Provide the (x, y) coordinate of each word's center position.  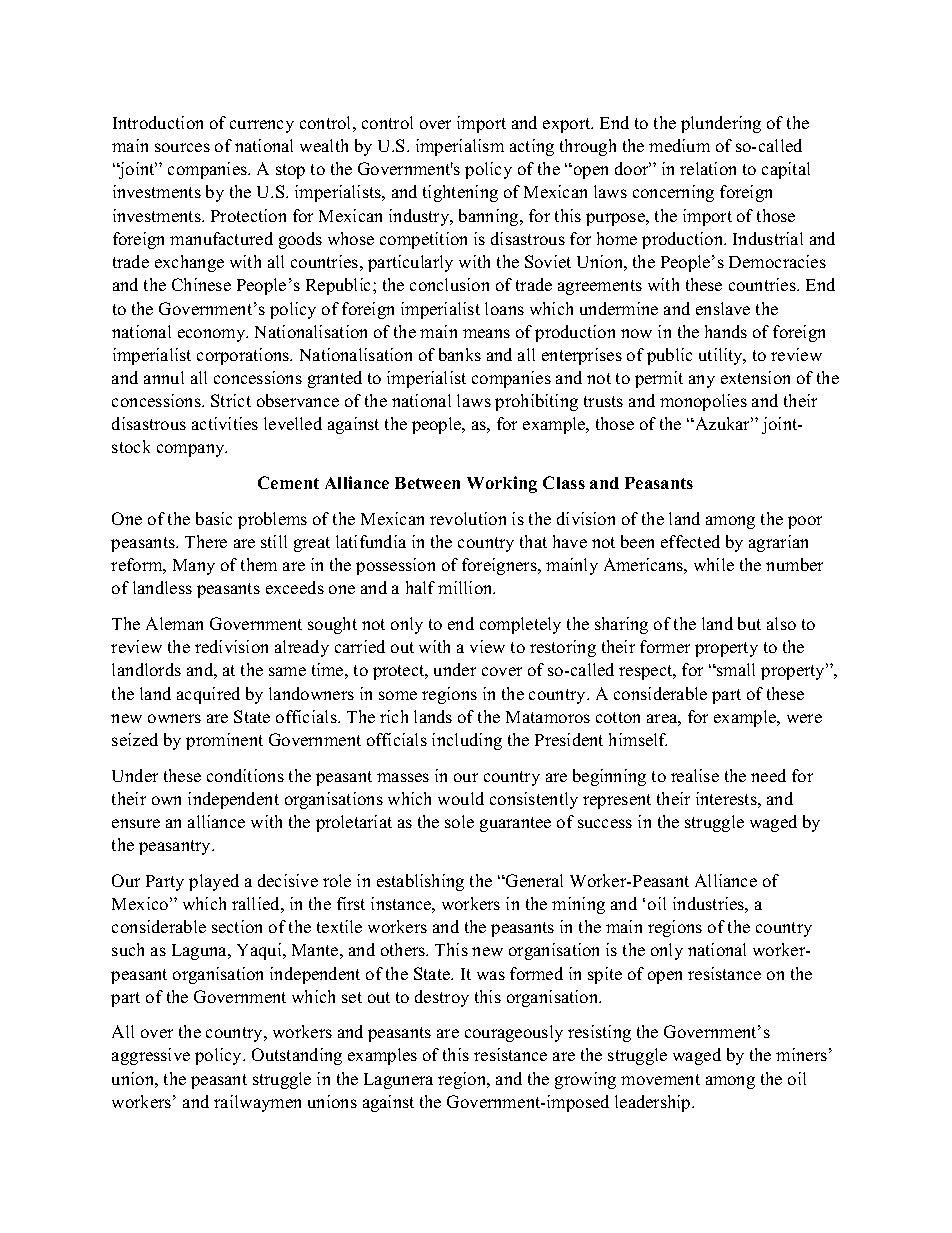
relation (708, 168)
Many (194, 567)
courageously (514, 1033)
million (466, 587)
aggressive (151, 1056)
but (749, 623)
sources (182, 147)
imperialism (460, 147)
